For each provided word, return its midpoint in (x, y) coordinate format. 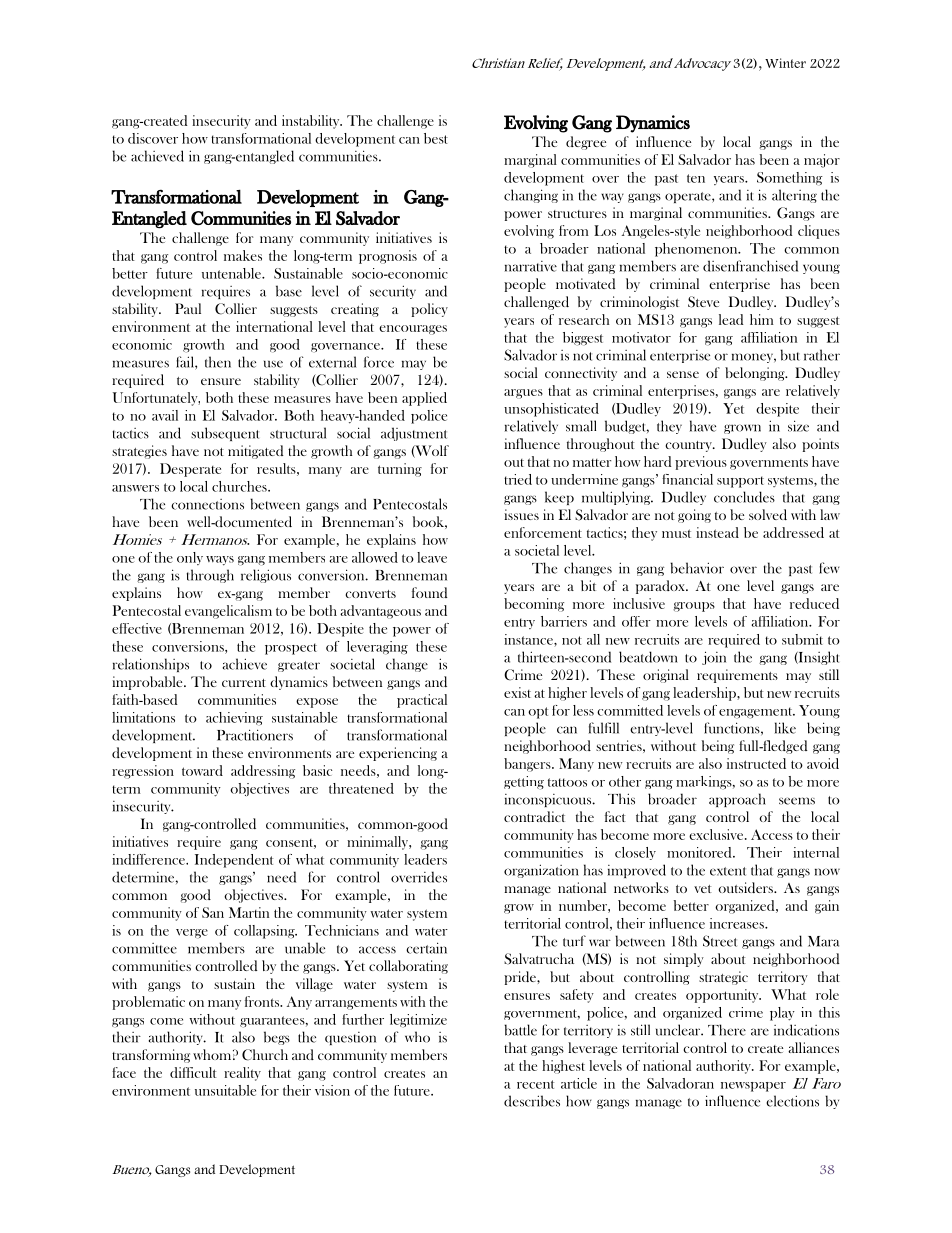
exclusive (717, 834)
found (429, 592)
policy (429, 310)
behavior (697, 568)
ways (220, 561)
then (218, 362)
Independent (234, 861)
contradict (534, 816)
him (762, 319)
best (436, 138)
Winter (785, 63)
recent (535, 1084)
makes (243, 255)
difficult (193, 1072)
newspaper (753, 1087)
